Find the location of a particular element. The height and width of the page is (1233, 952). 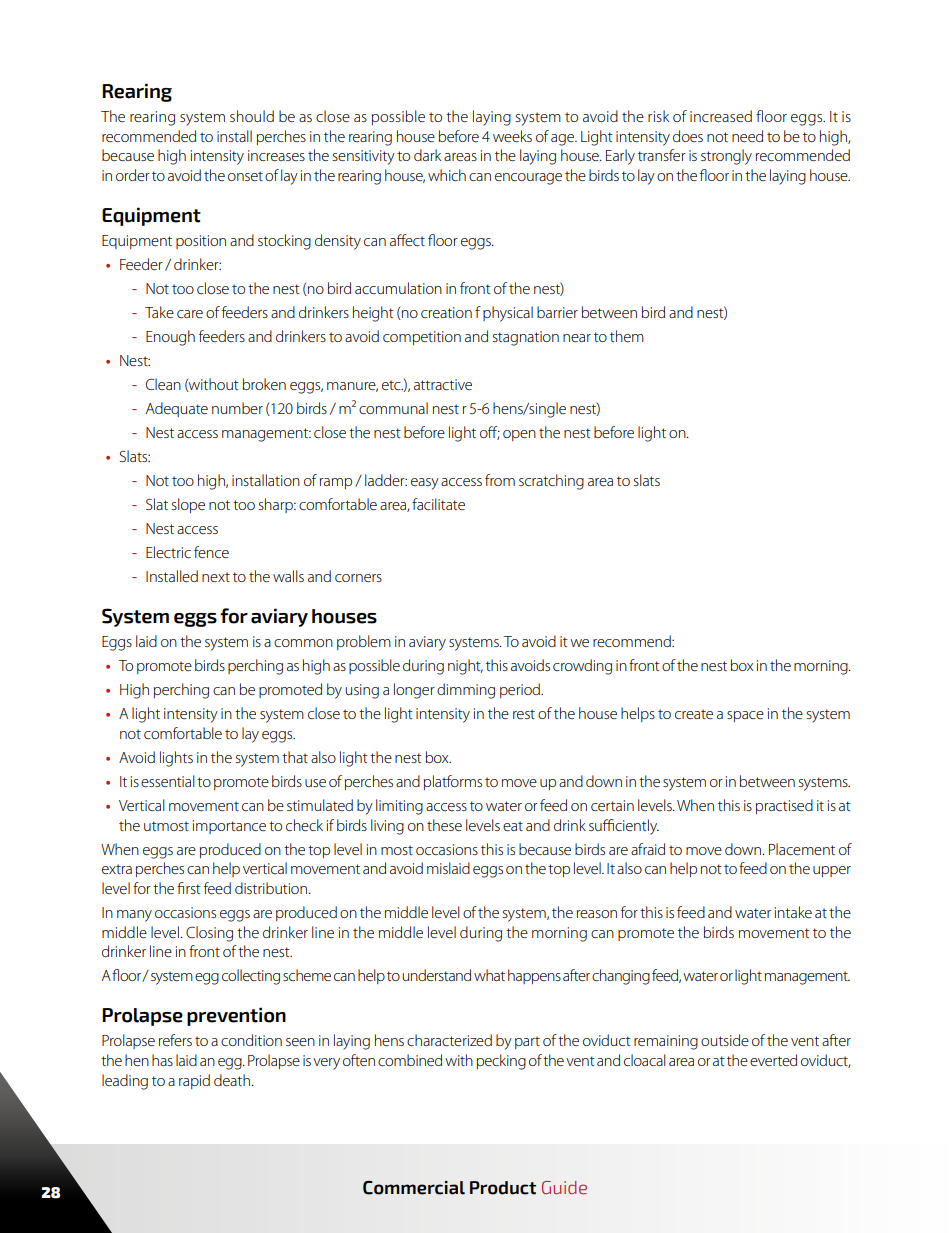

Adequate is located at coordinates (177, 409).
